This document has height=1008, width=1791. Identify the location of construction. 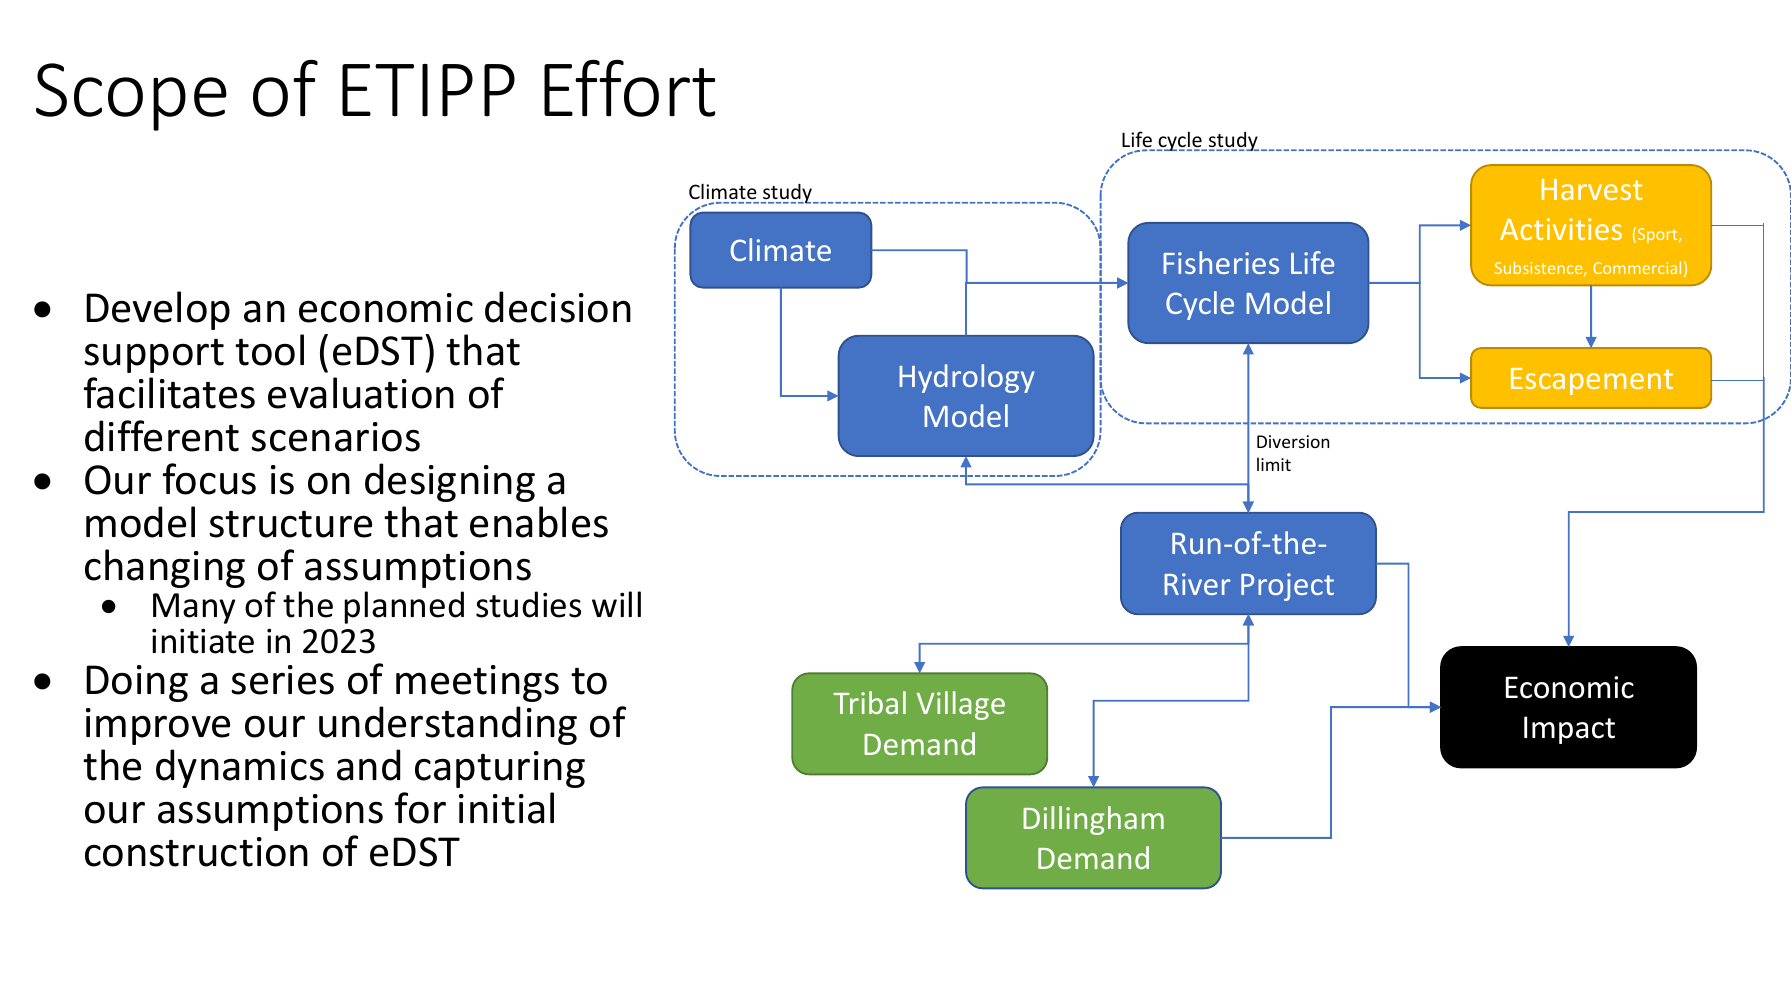
(196, 852).
